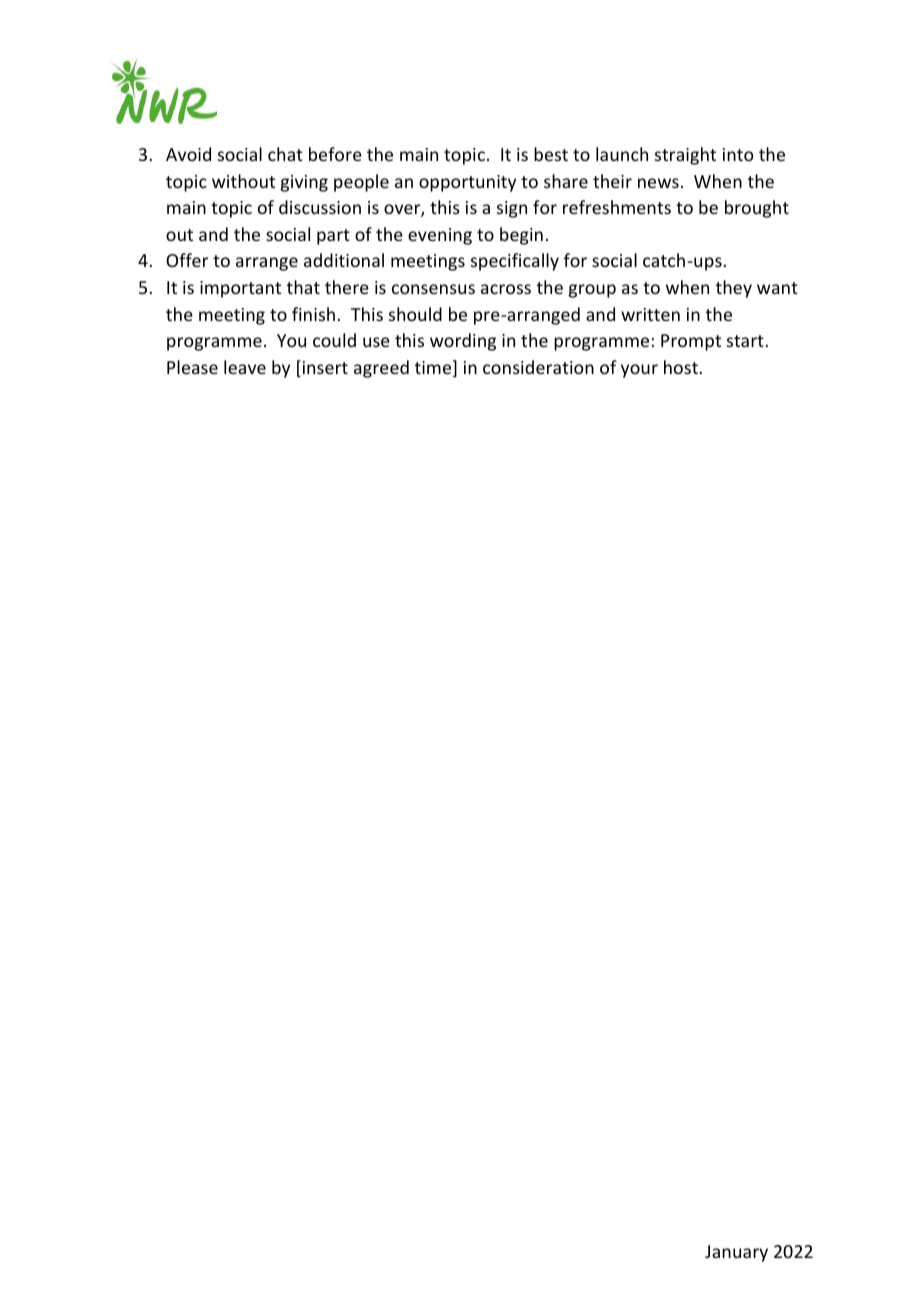  Describe the element at coordinates (639, 371) in the screenshot. I see `your` at that location.
